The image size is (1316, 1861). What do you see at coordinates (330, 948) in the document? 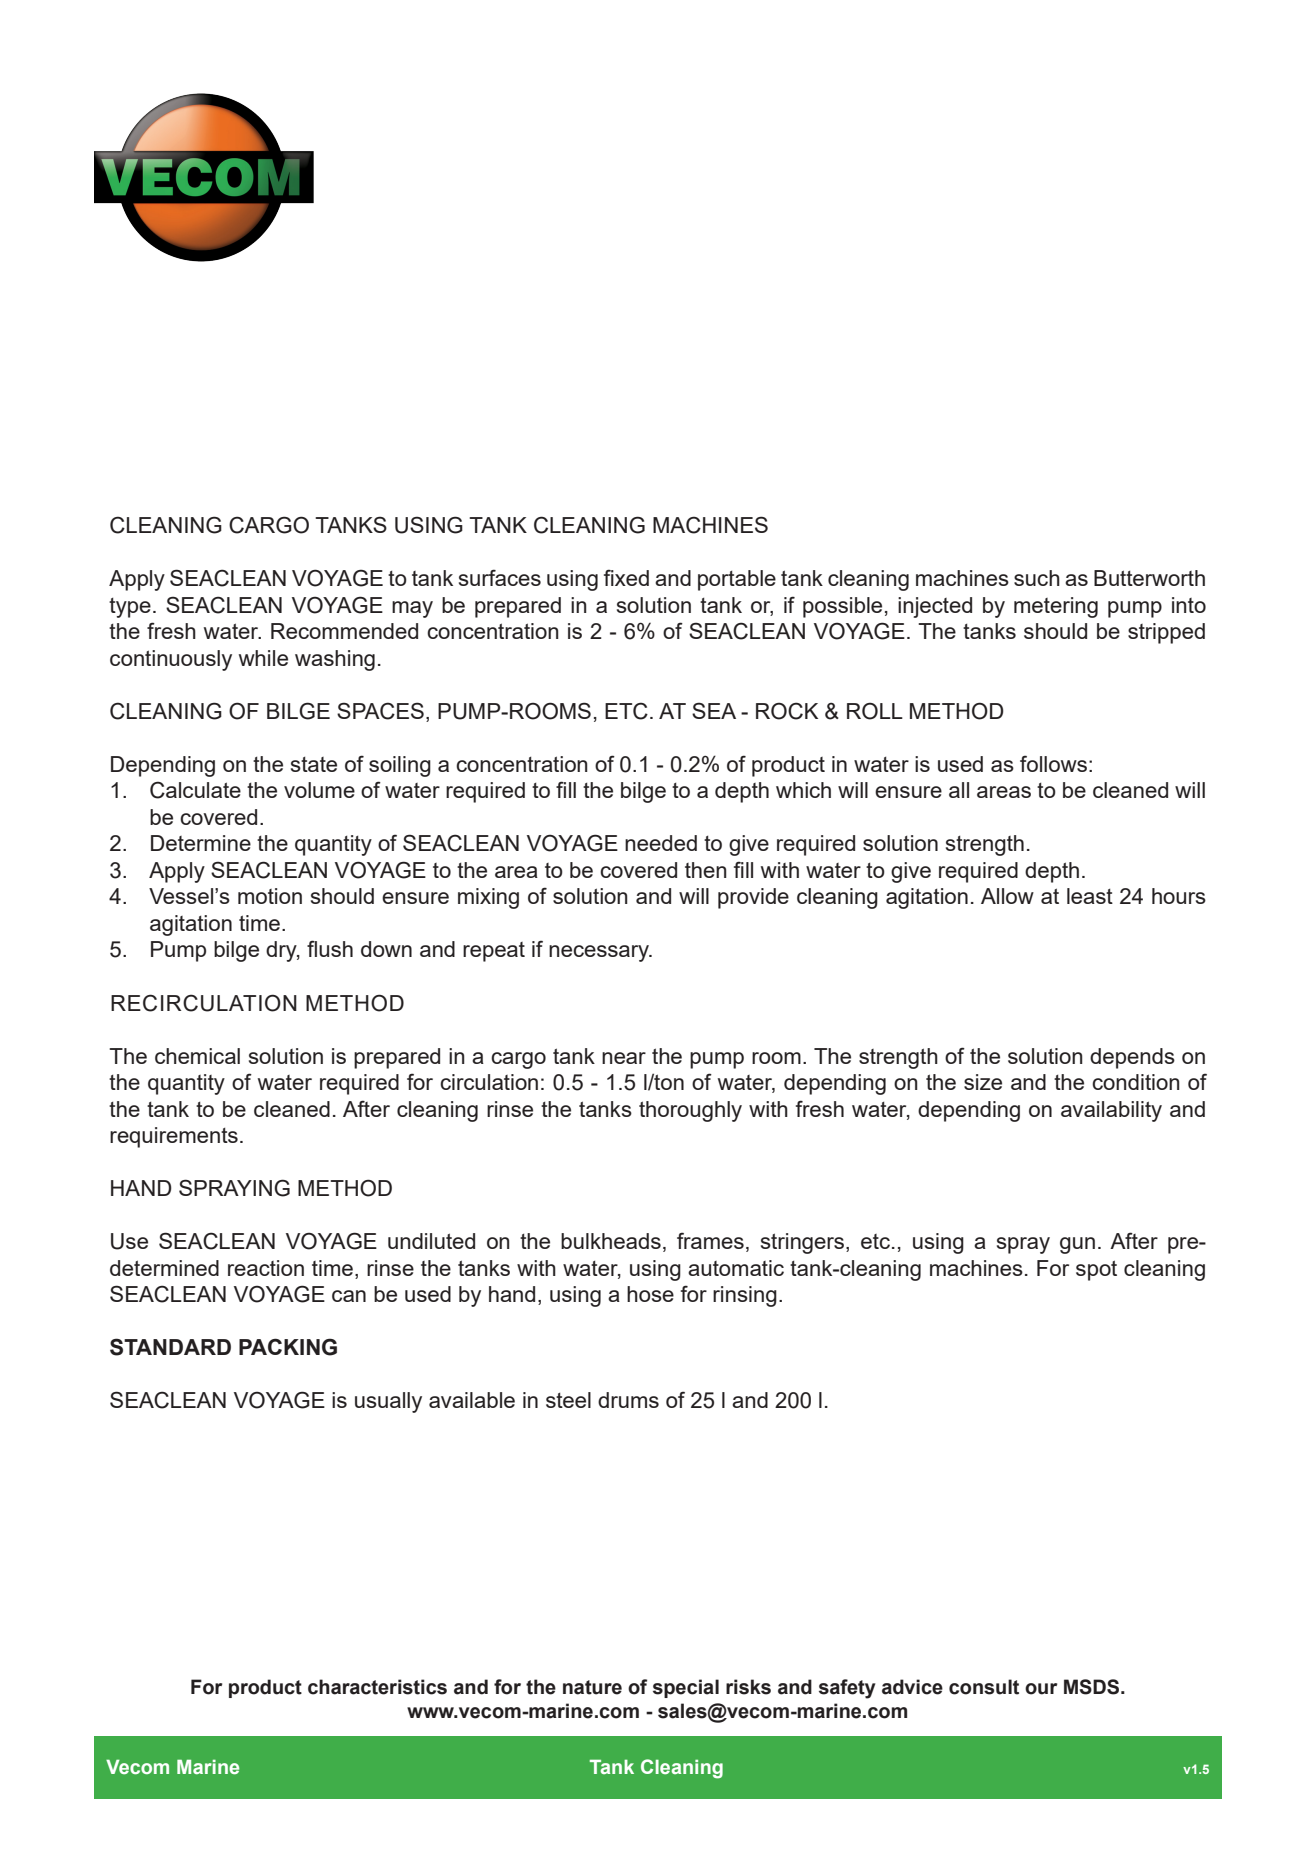
I see `flush` at bounding box center [330, 948].
